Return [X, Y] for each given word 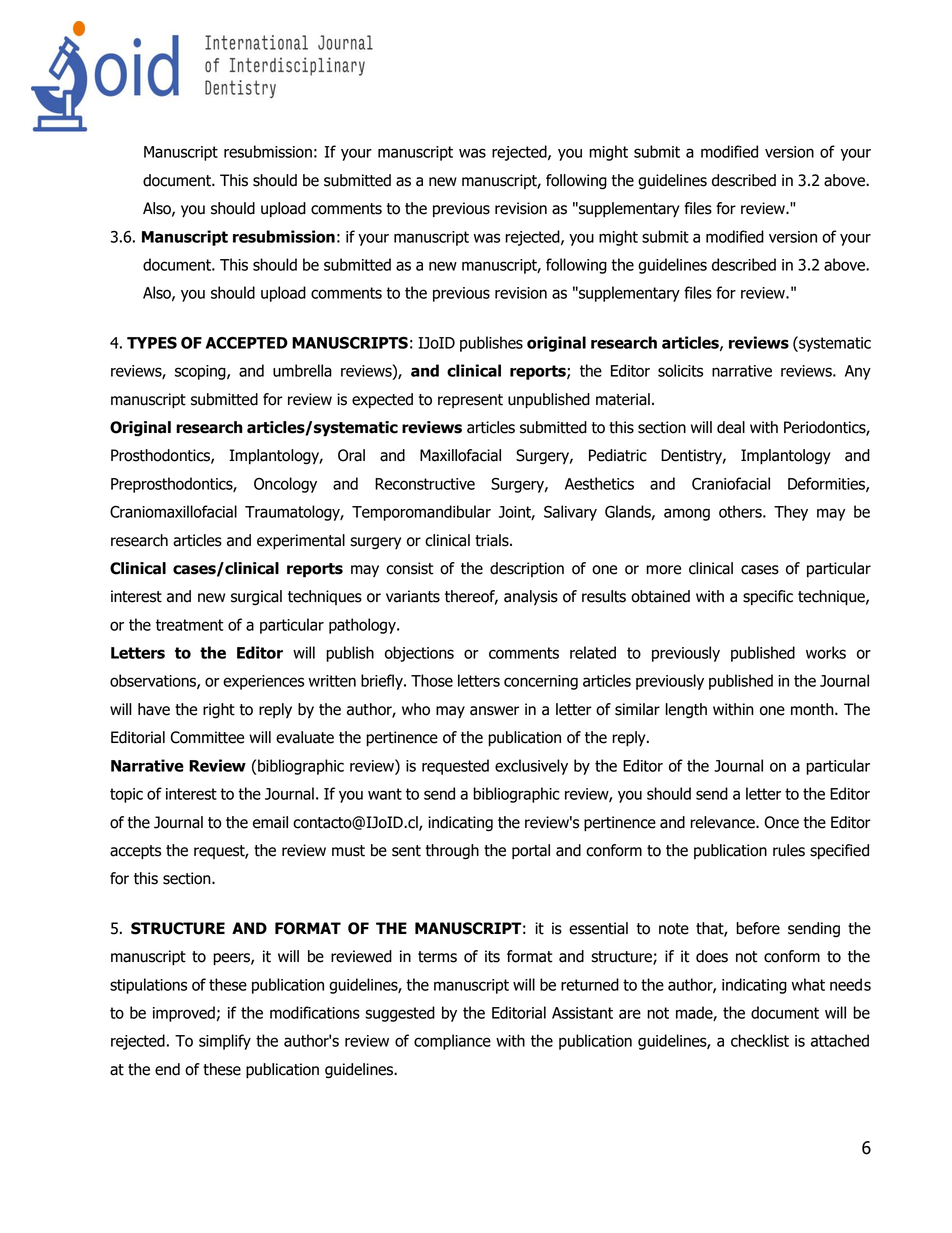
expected [382, 401]
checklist [760, 1040]
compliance [452, 1042]
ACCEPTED [247, 343]
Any [858, 372]
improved [184, 1014]
